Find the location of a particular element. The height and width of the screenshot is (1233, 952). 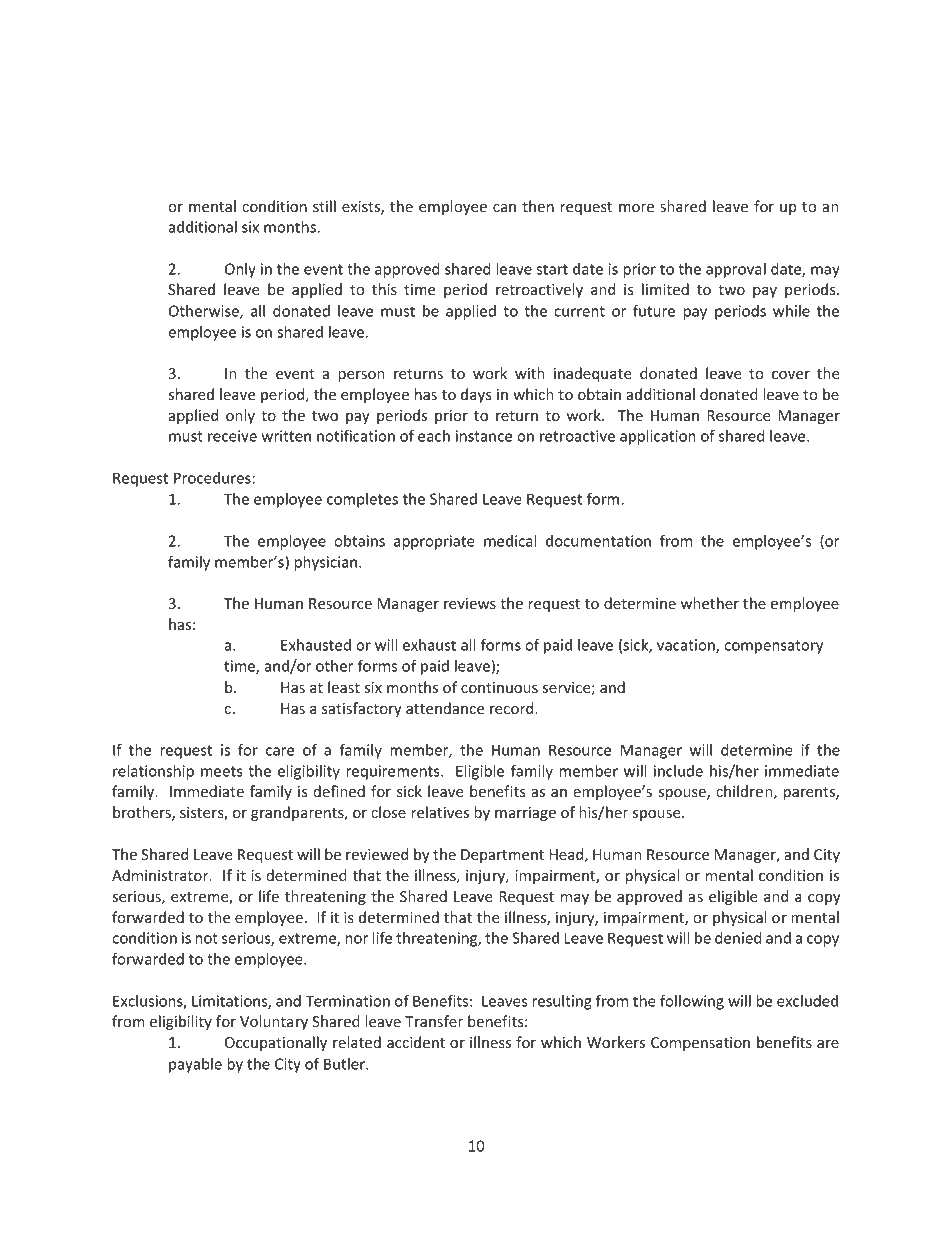

care is located at coordinates (280, 751).
